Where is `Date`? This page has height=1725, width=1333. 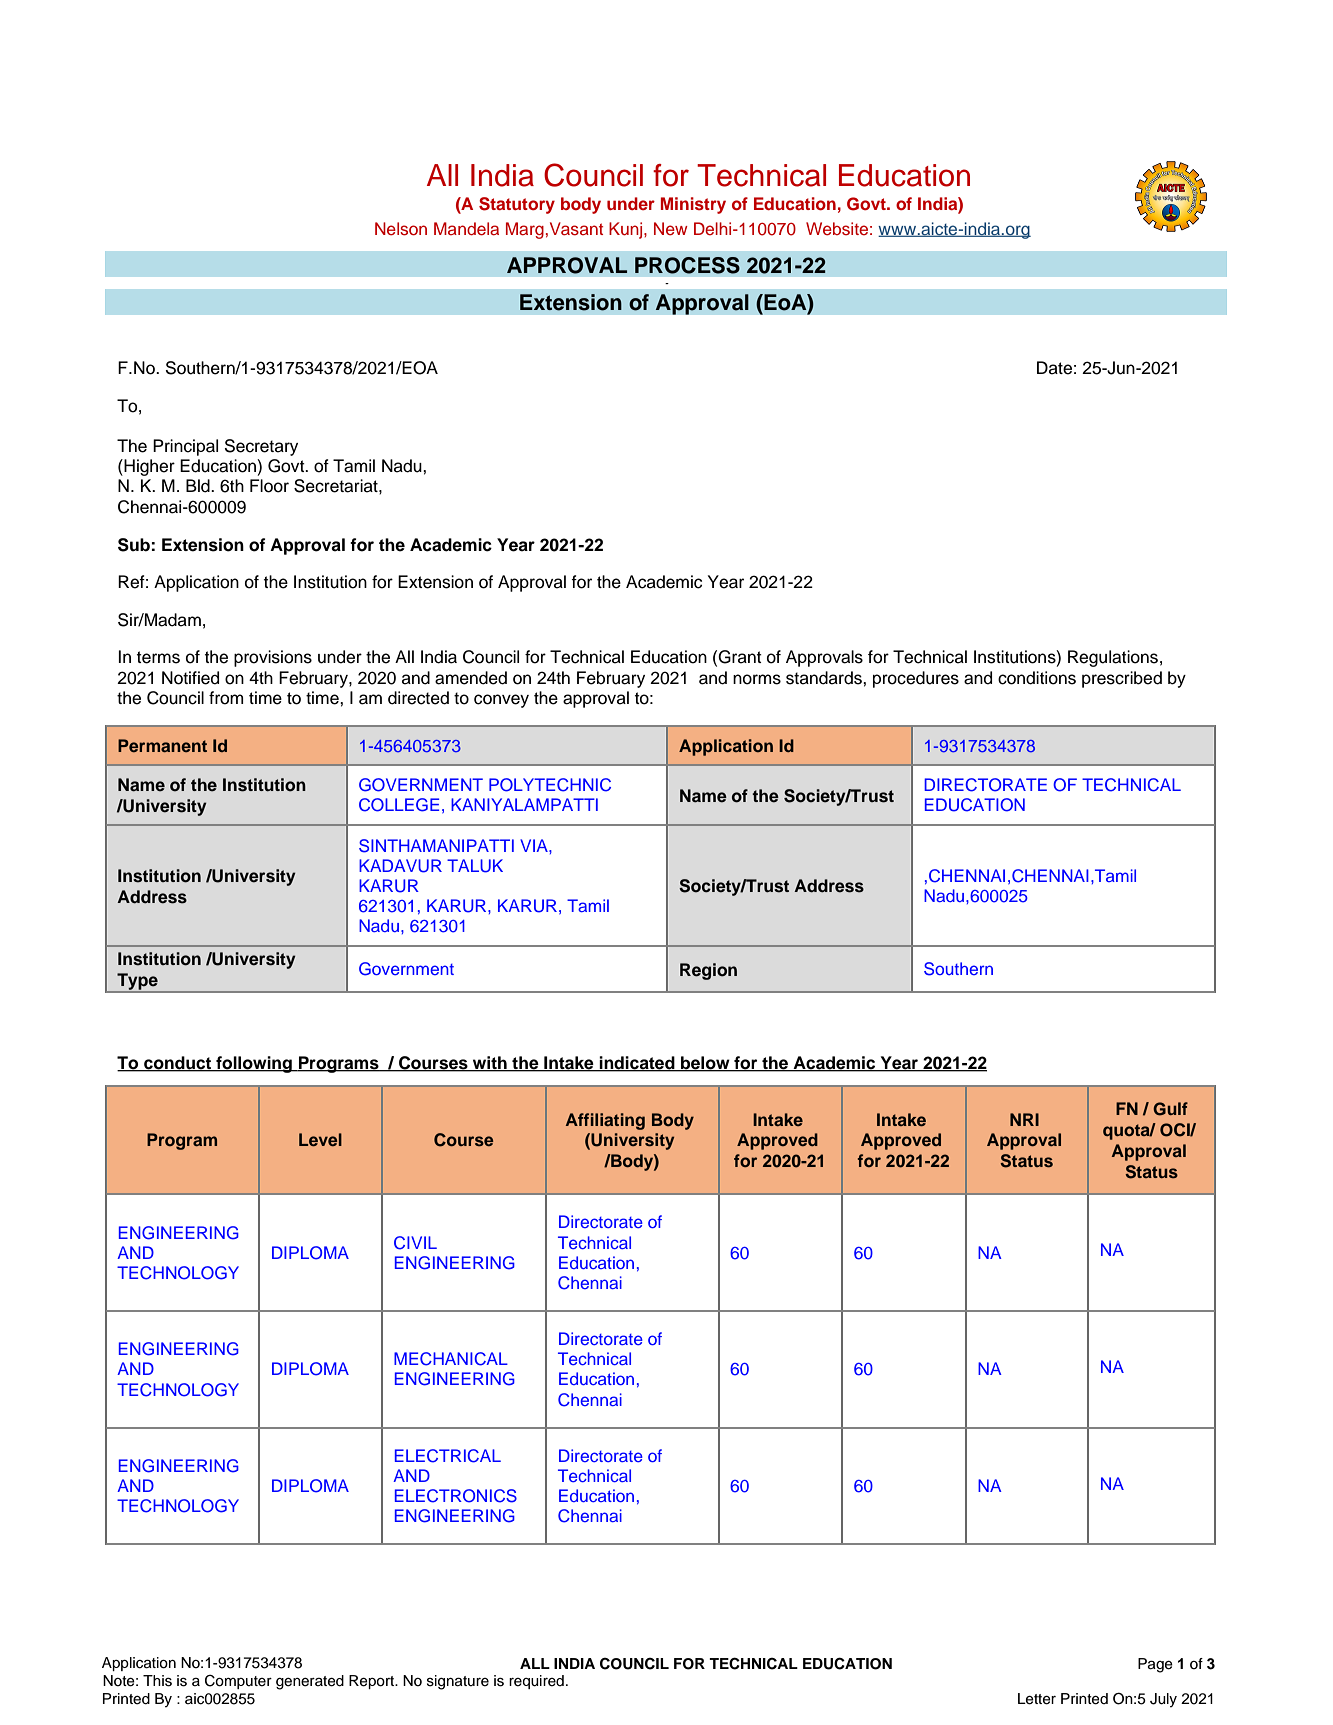
Date is located at coordinates (1054, 368).
